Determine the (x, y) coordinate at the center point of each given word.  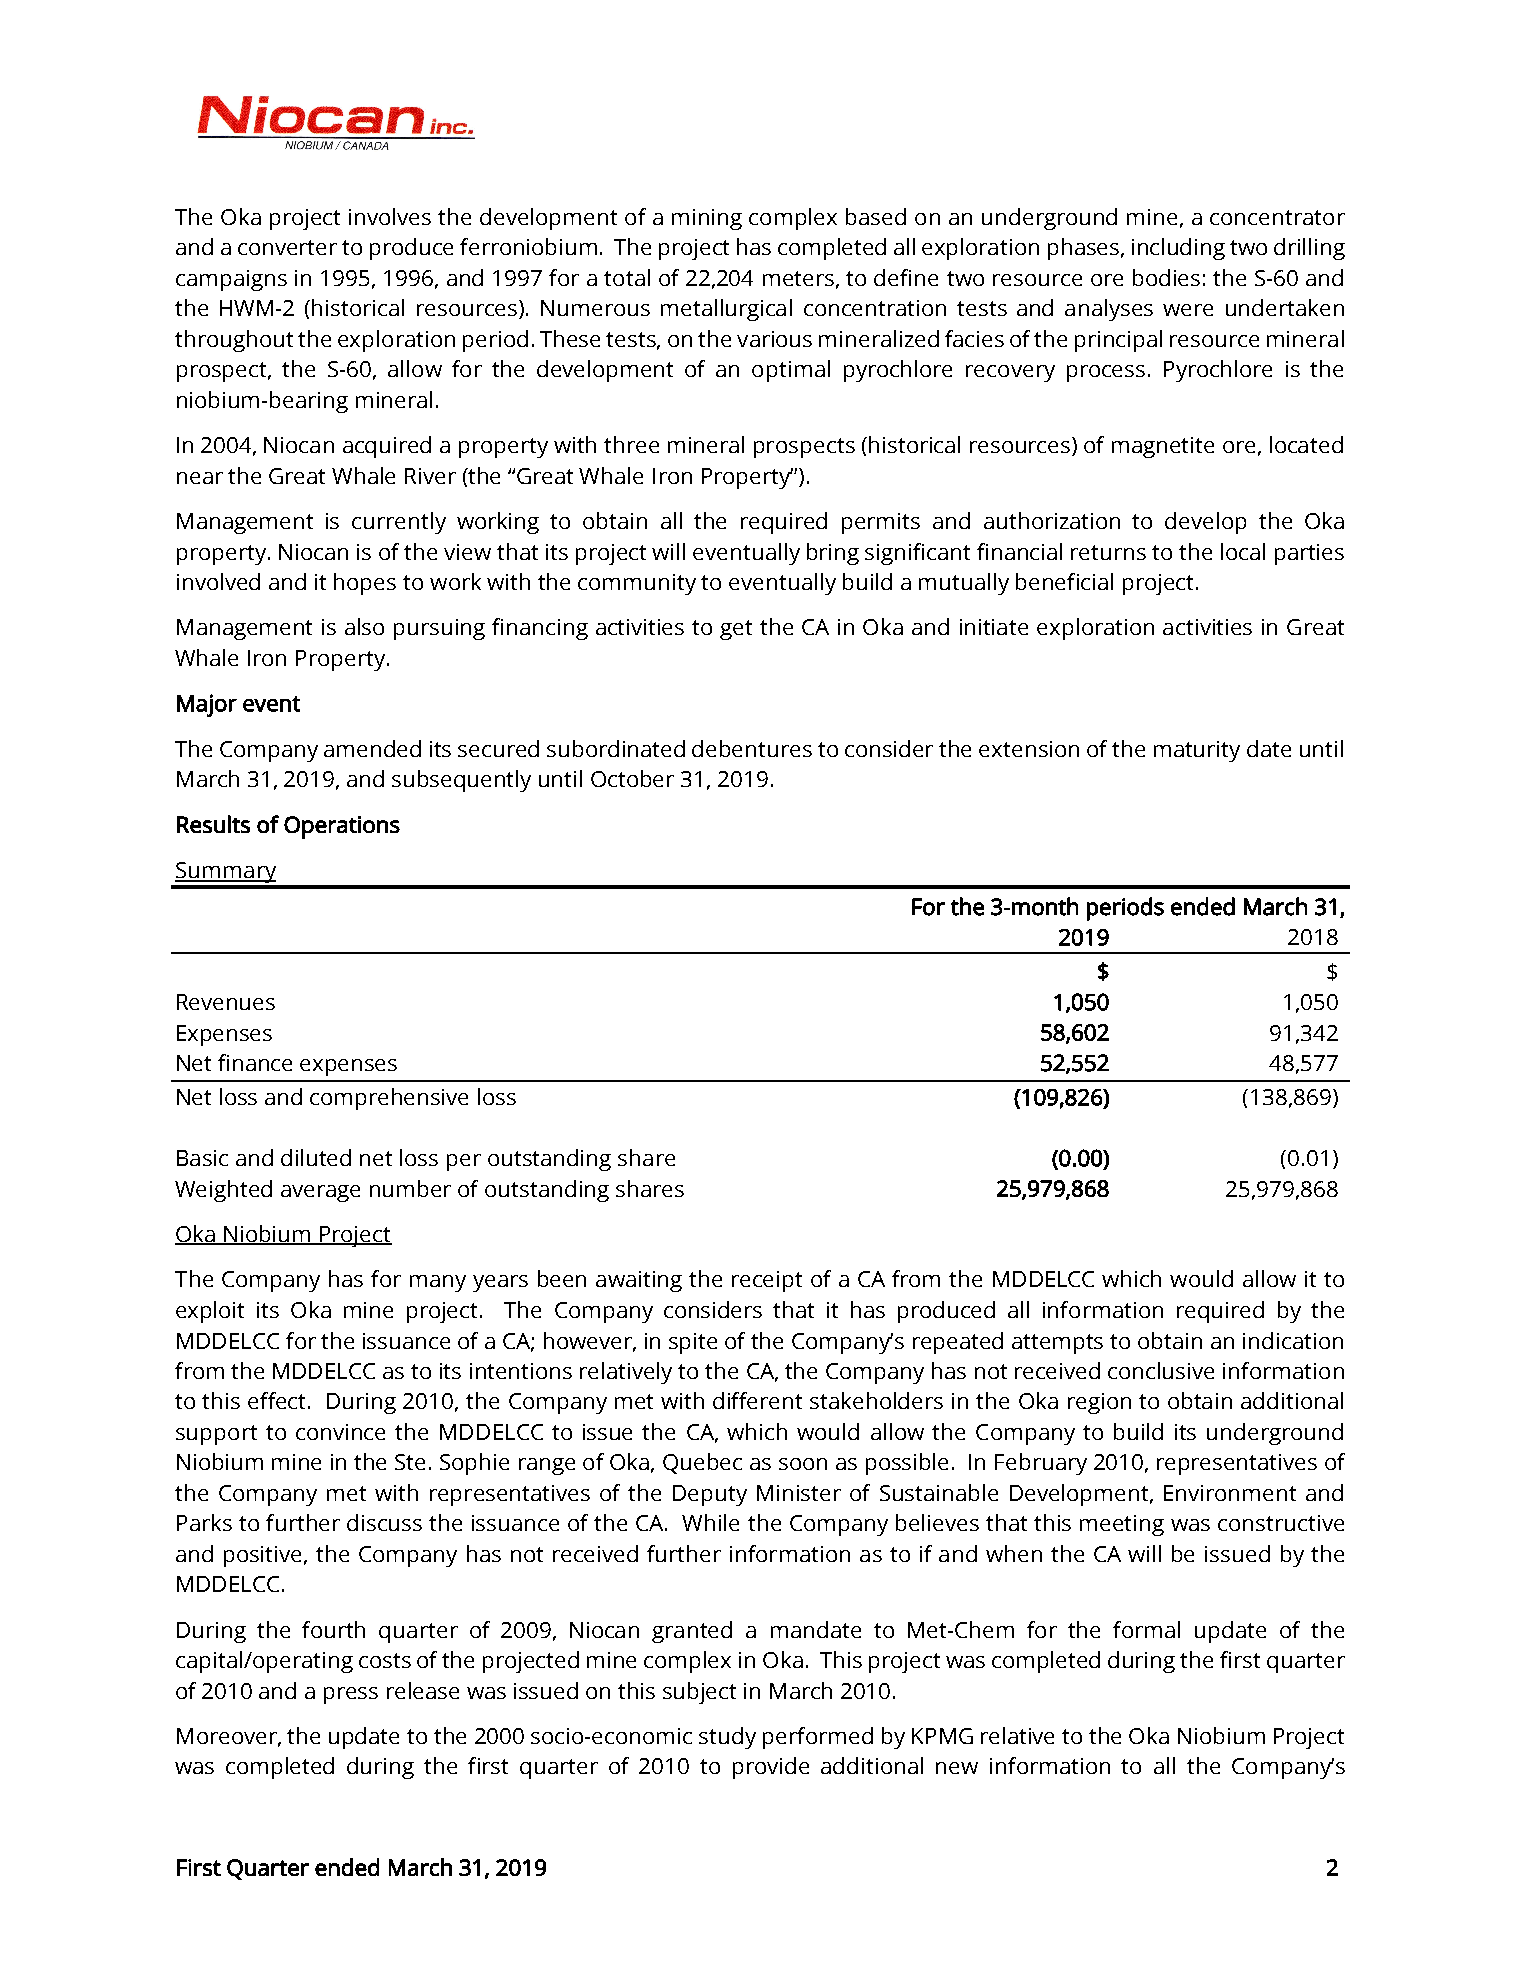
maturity (1197, 751)
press (351, 1695)
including (1178, 249)
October (632, 778)
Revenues (226, 1002)
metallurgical (726, 310)
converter (287, 247)
